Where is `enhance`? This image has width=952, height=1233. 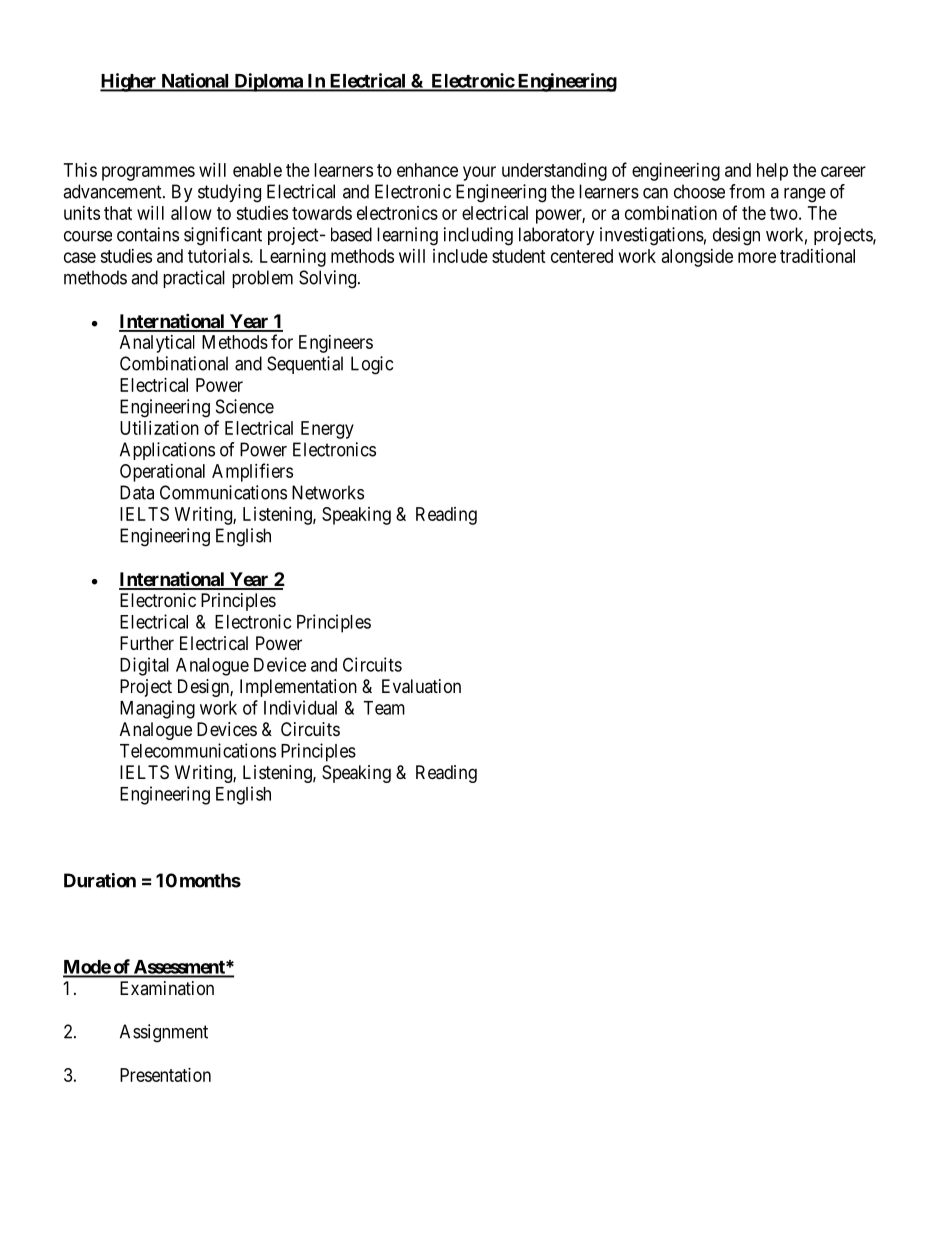
enhance is located at coordinates (427, 170).
